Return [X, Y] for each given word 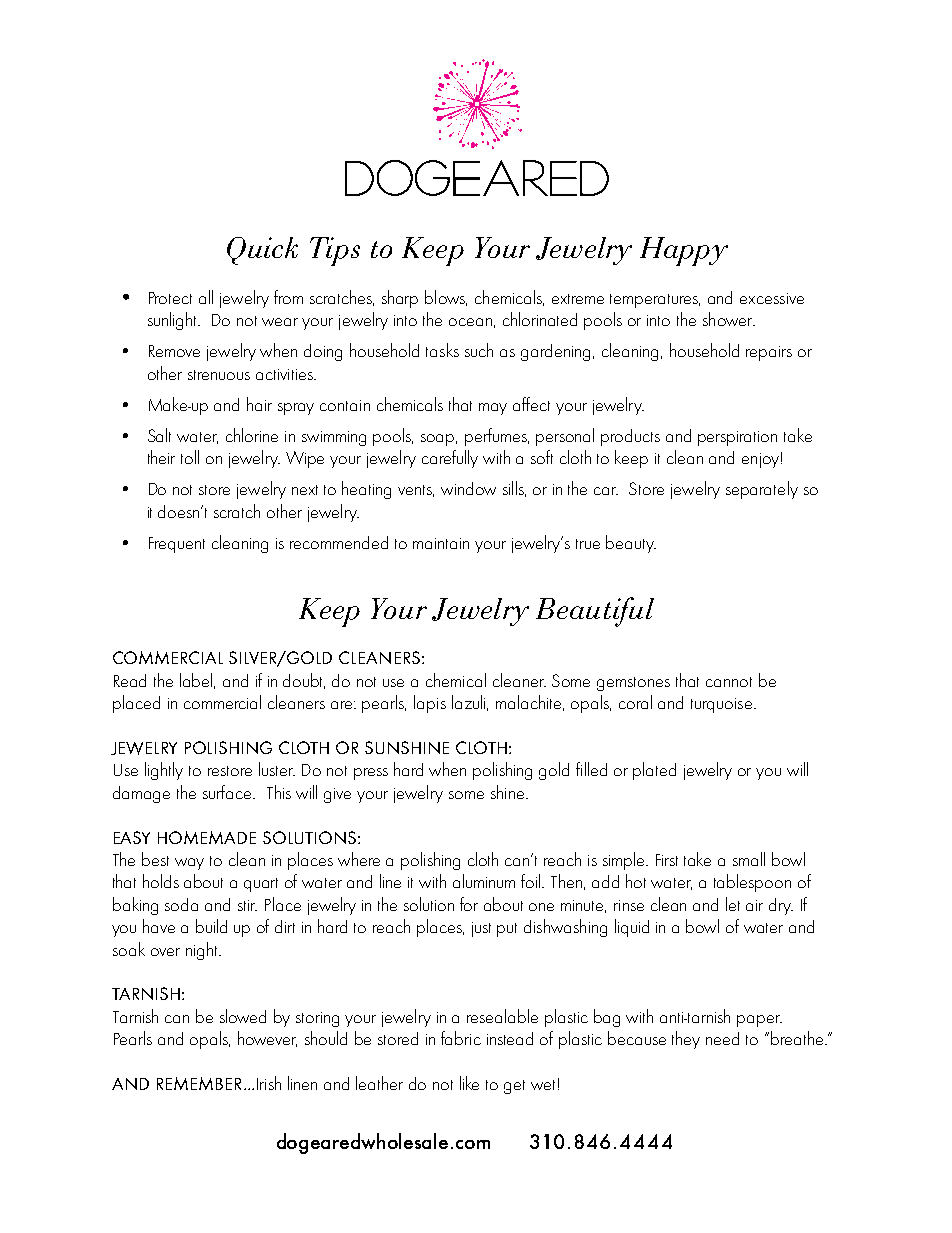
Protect [170, 298]
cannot [729, 682]
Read [130, 680]
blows [446, 298]
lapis [430, 704]
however [267, 1039]
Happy [684, 251]
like [469, 1083]
